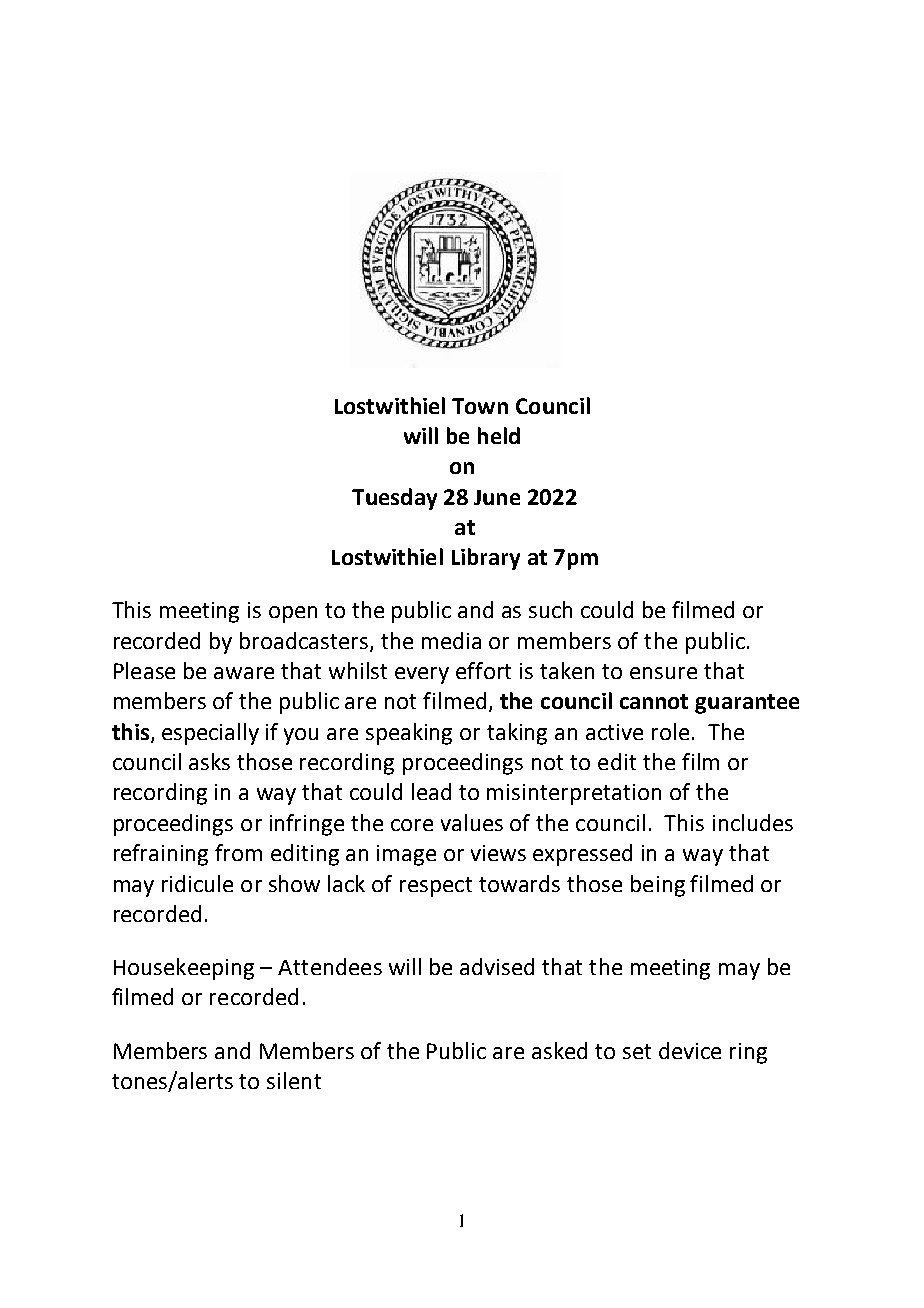  What do you see at coordinates (244, 673) in the image?
I see `aware` at bounding box center [244, 673].
